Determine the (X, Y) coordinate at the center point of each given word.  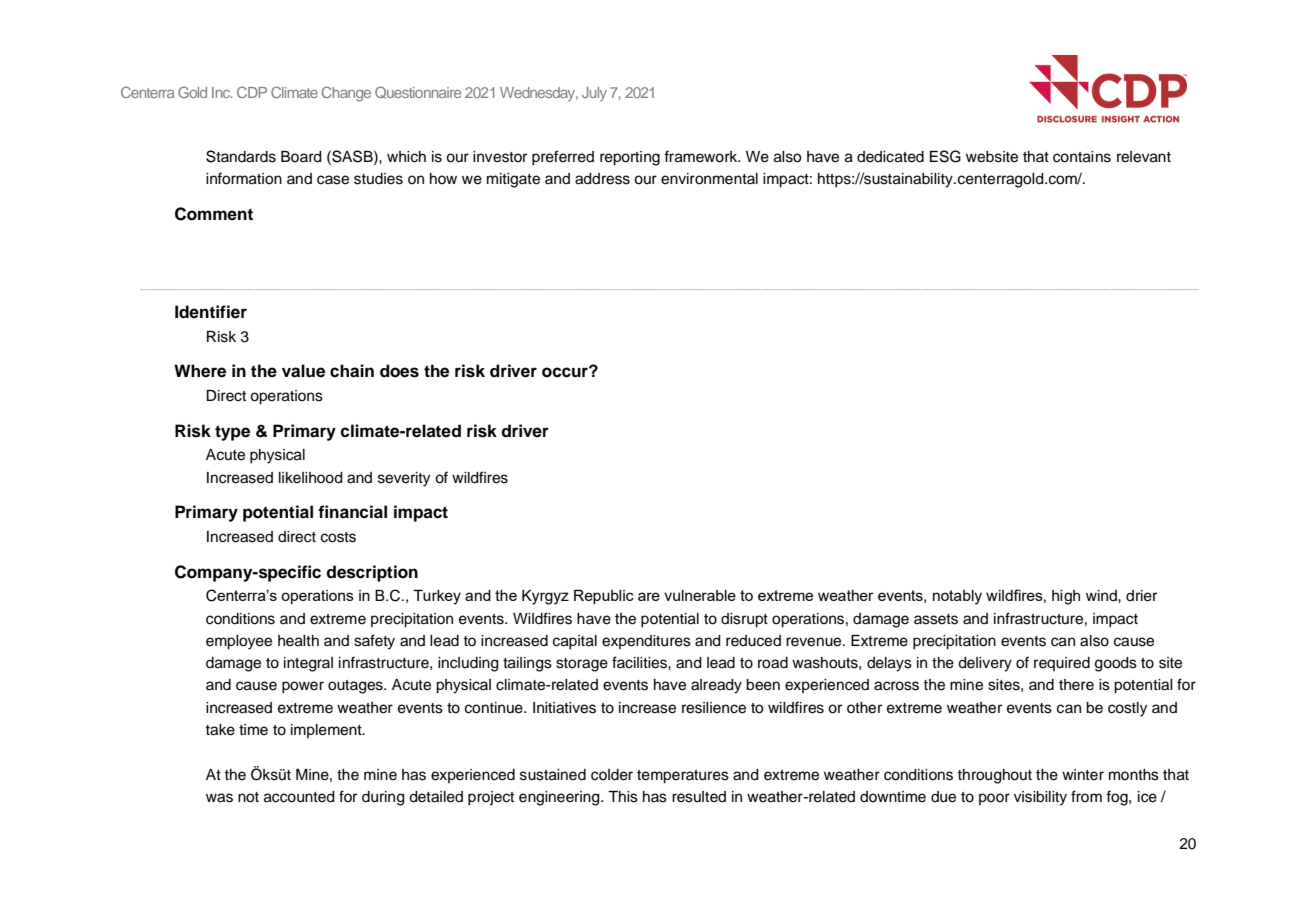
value (303, 371)
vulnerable (700, 595)
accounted (299, 797)
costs (338, 537)
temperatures (683, 777)
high (1066, 597)
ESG (945, 156)
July (594, 94)
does (399, 371)
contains (1082, 157)
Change (346, 94)
